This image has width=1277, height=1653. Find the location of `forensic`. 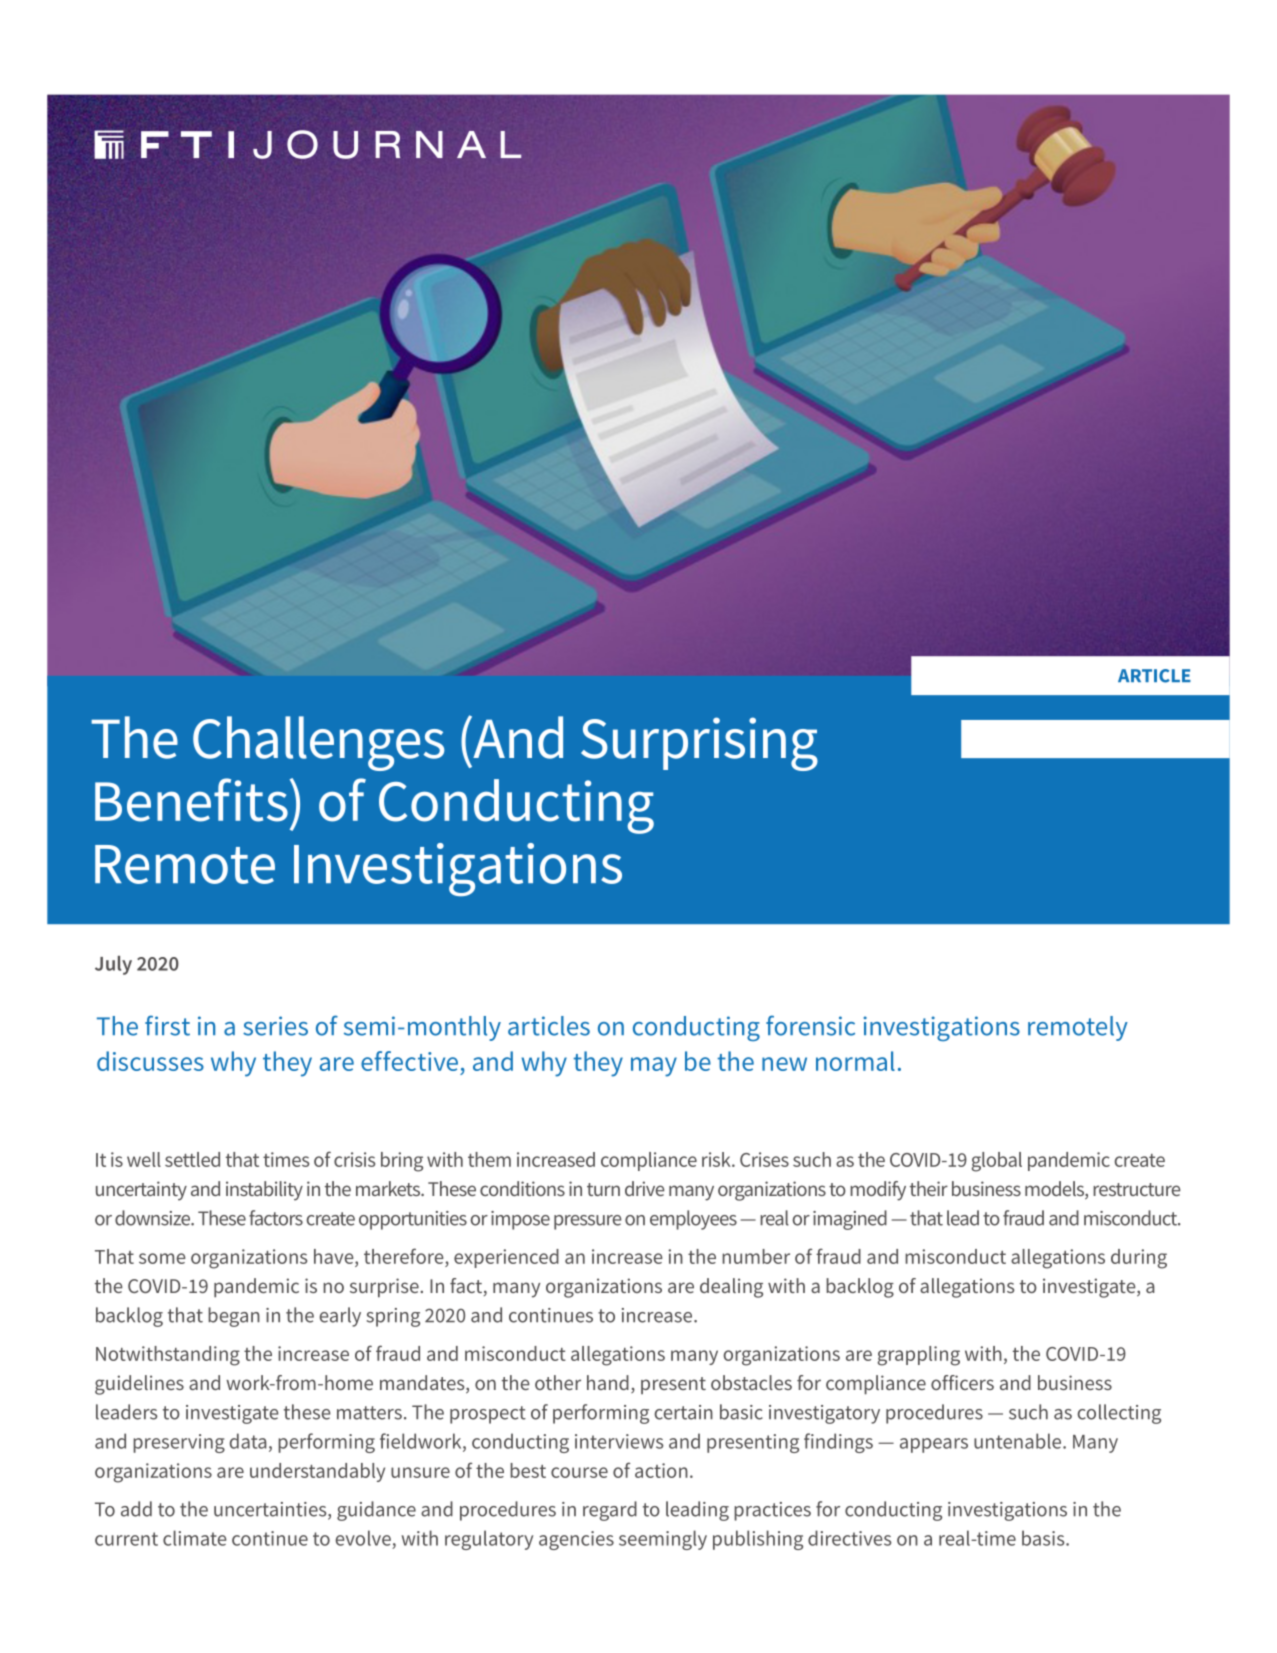

forensic is located at coordinates (810, 1025).
